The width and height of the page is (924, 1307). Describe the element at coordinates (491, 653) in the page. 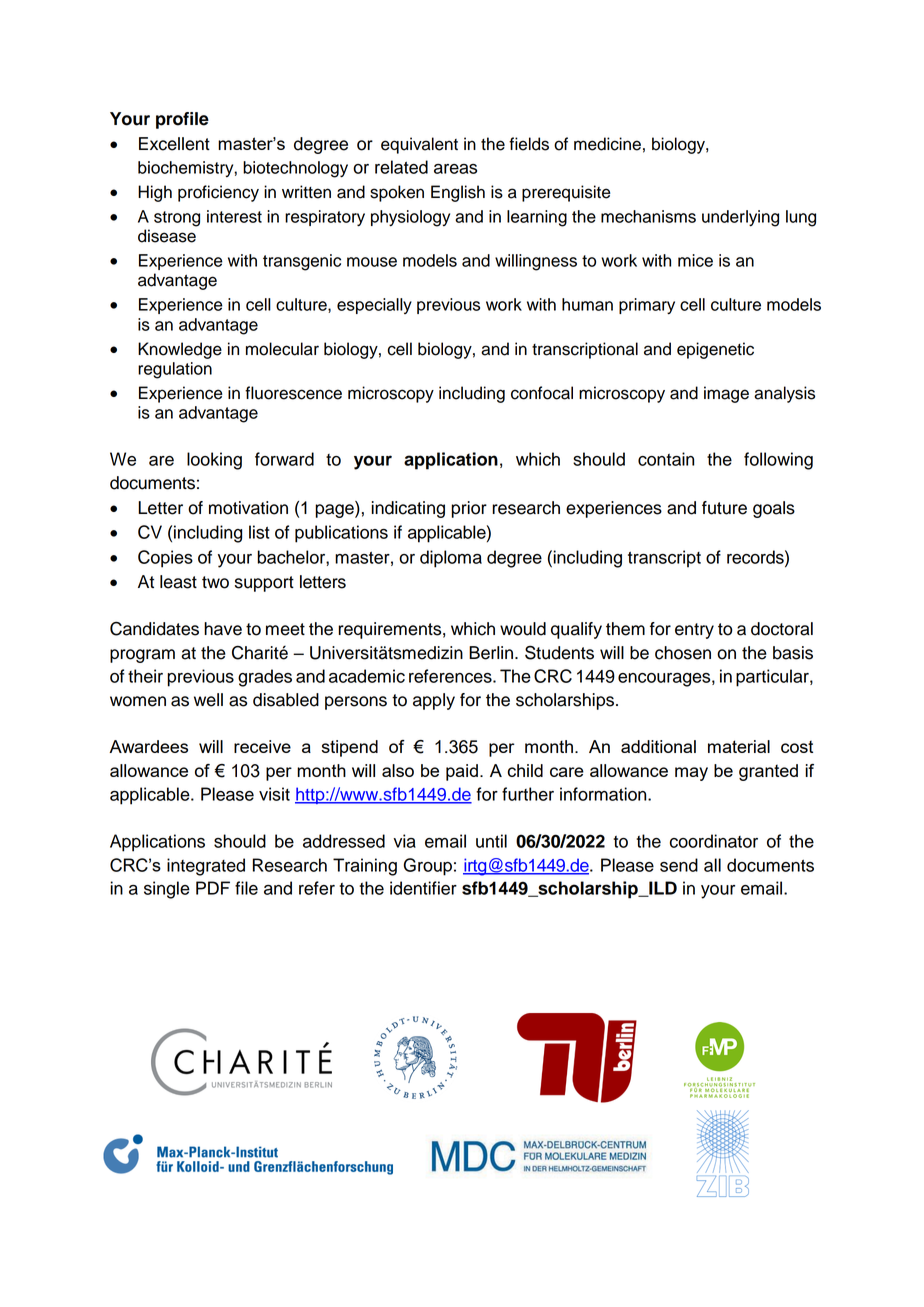

I see `Berlin` at that location.
